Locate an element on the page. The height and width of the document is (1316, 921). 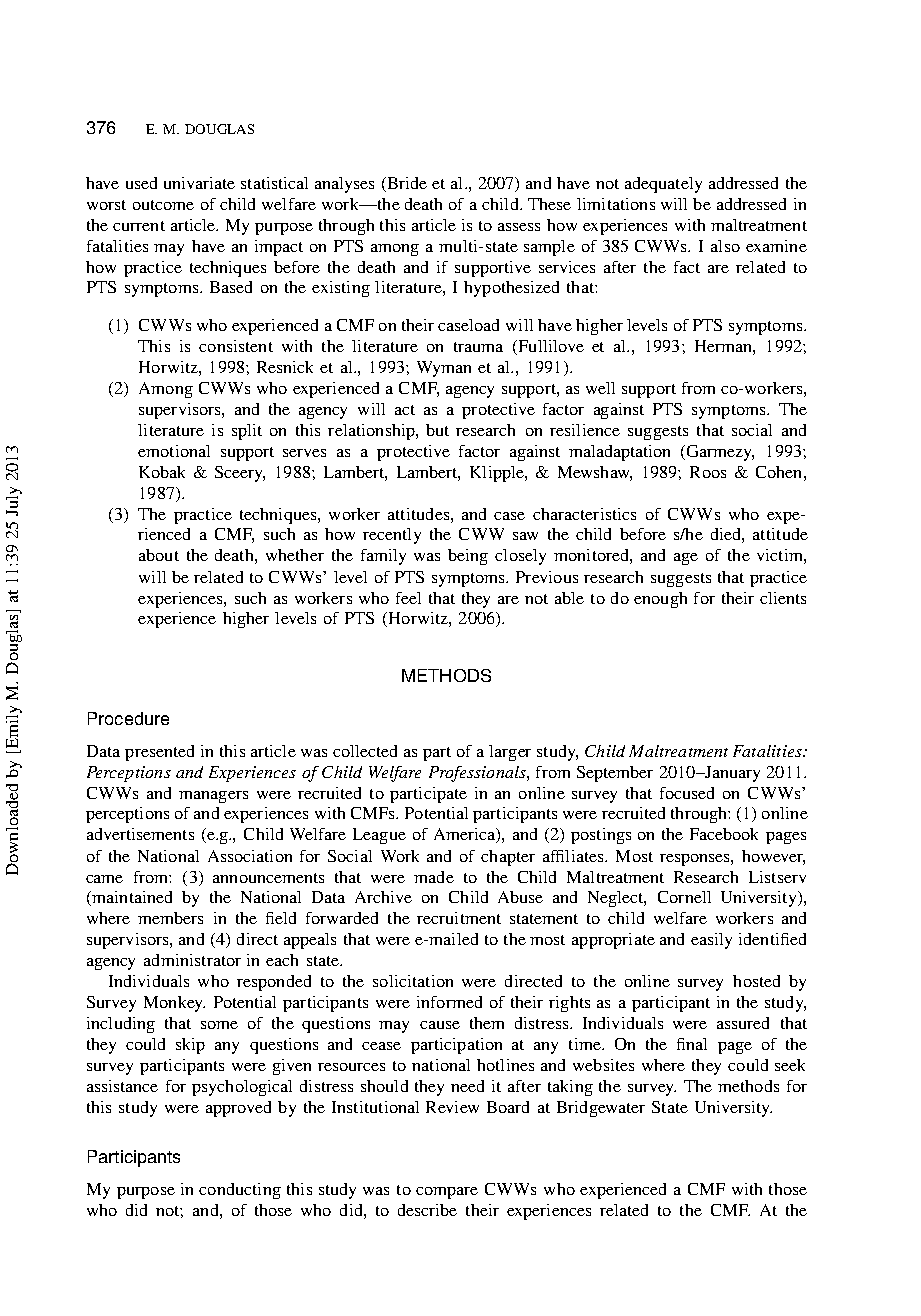
advertisements is located at coordinates (140, 834).
